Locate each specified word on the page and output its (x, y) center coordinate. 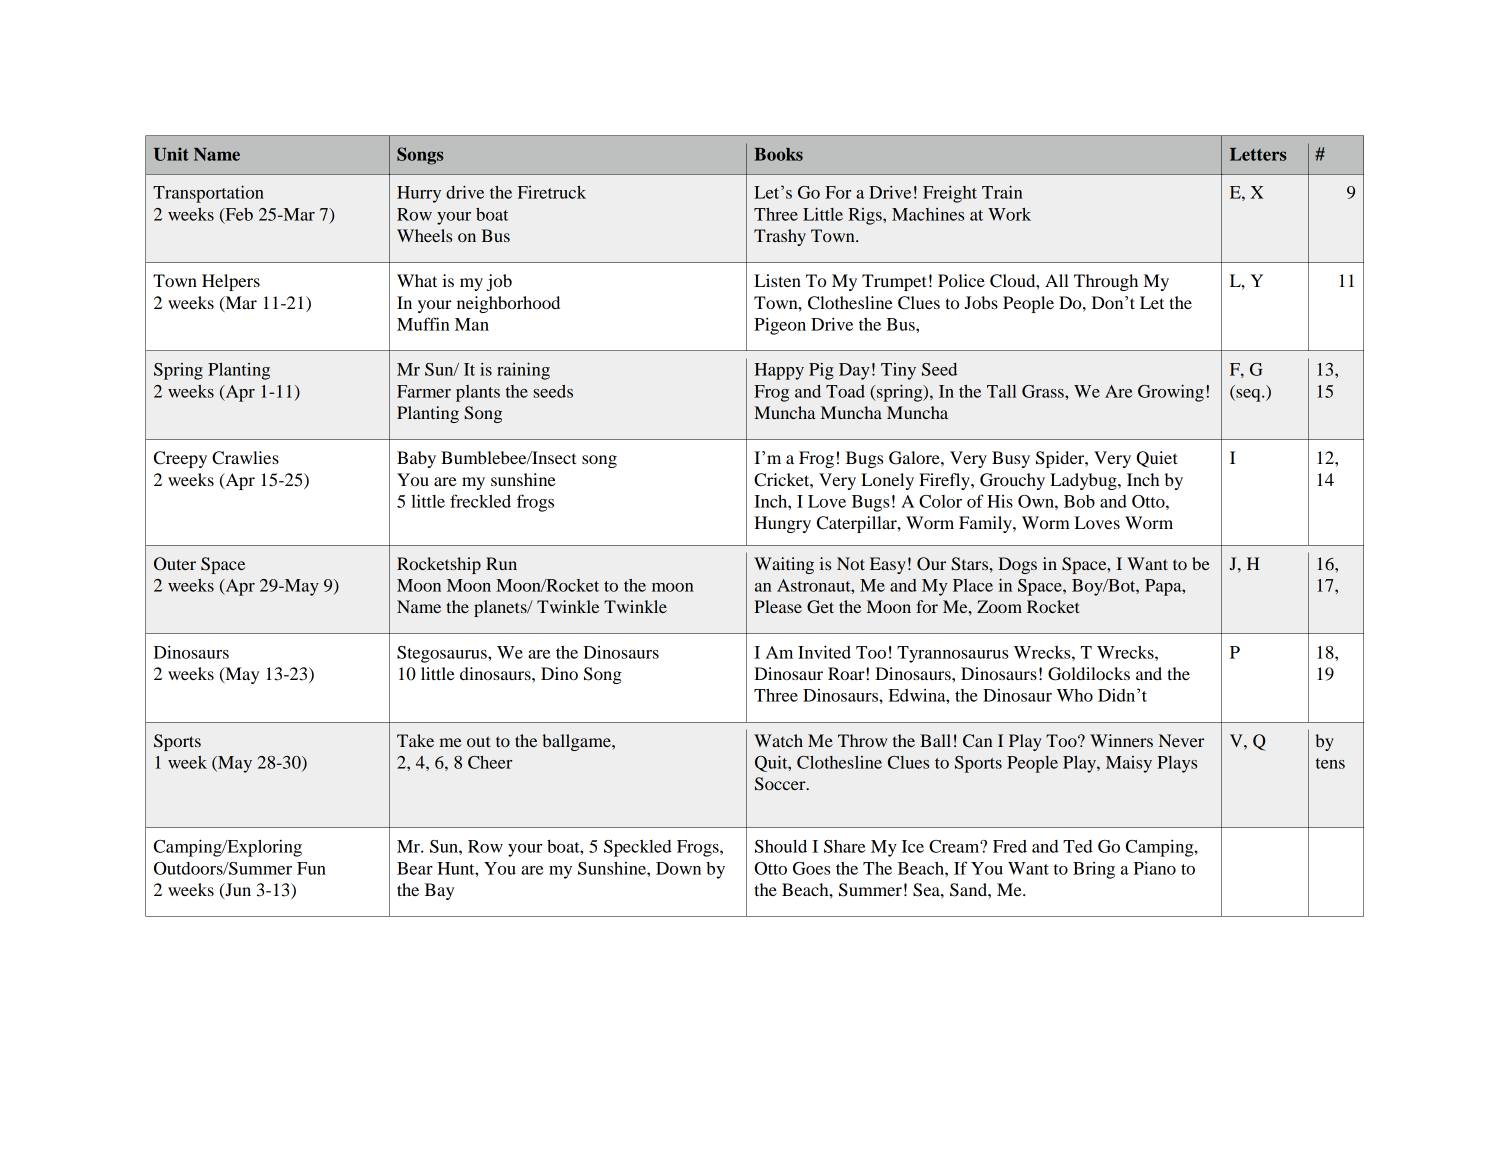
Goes (811, 868)
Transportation (208, 194)
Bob (1079, 501)
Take (415, 740)
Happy (779, 371)
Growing (1171, 393)
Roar (847, 673)
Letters (1258, 154)
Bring (1094, 870)
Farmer (424, 391)
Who (1075, 695)
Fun (311, 868)
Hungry (782, 524)
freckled (480, 501)
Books (778, 154)
